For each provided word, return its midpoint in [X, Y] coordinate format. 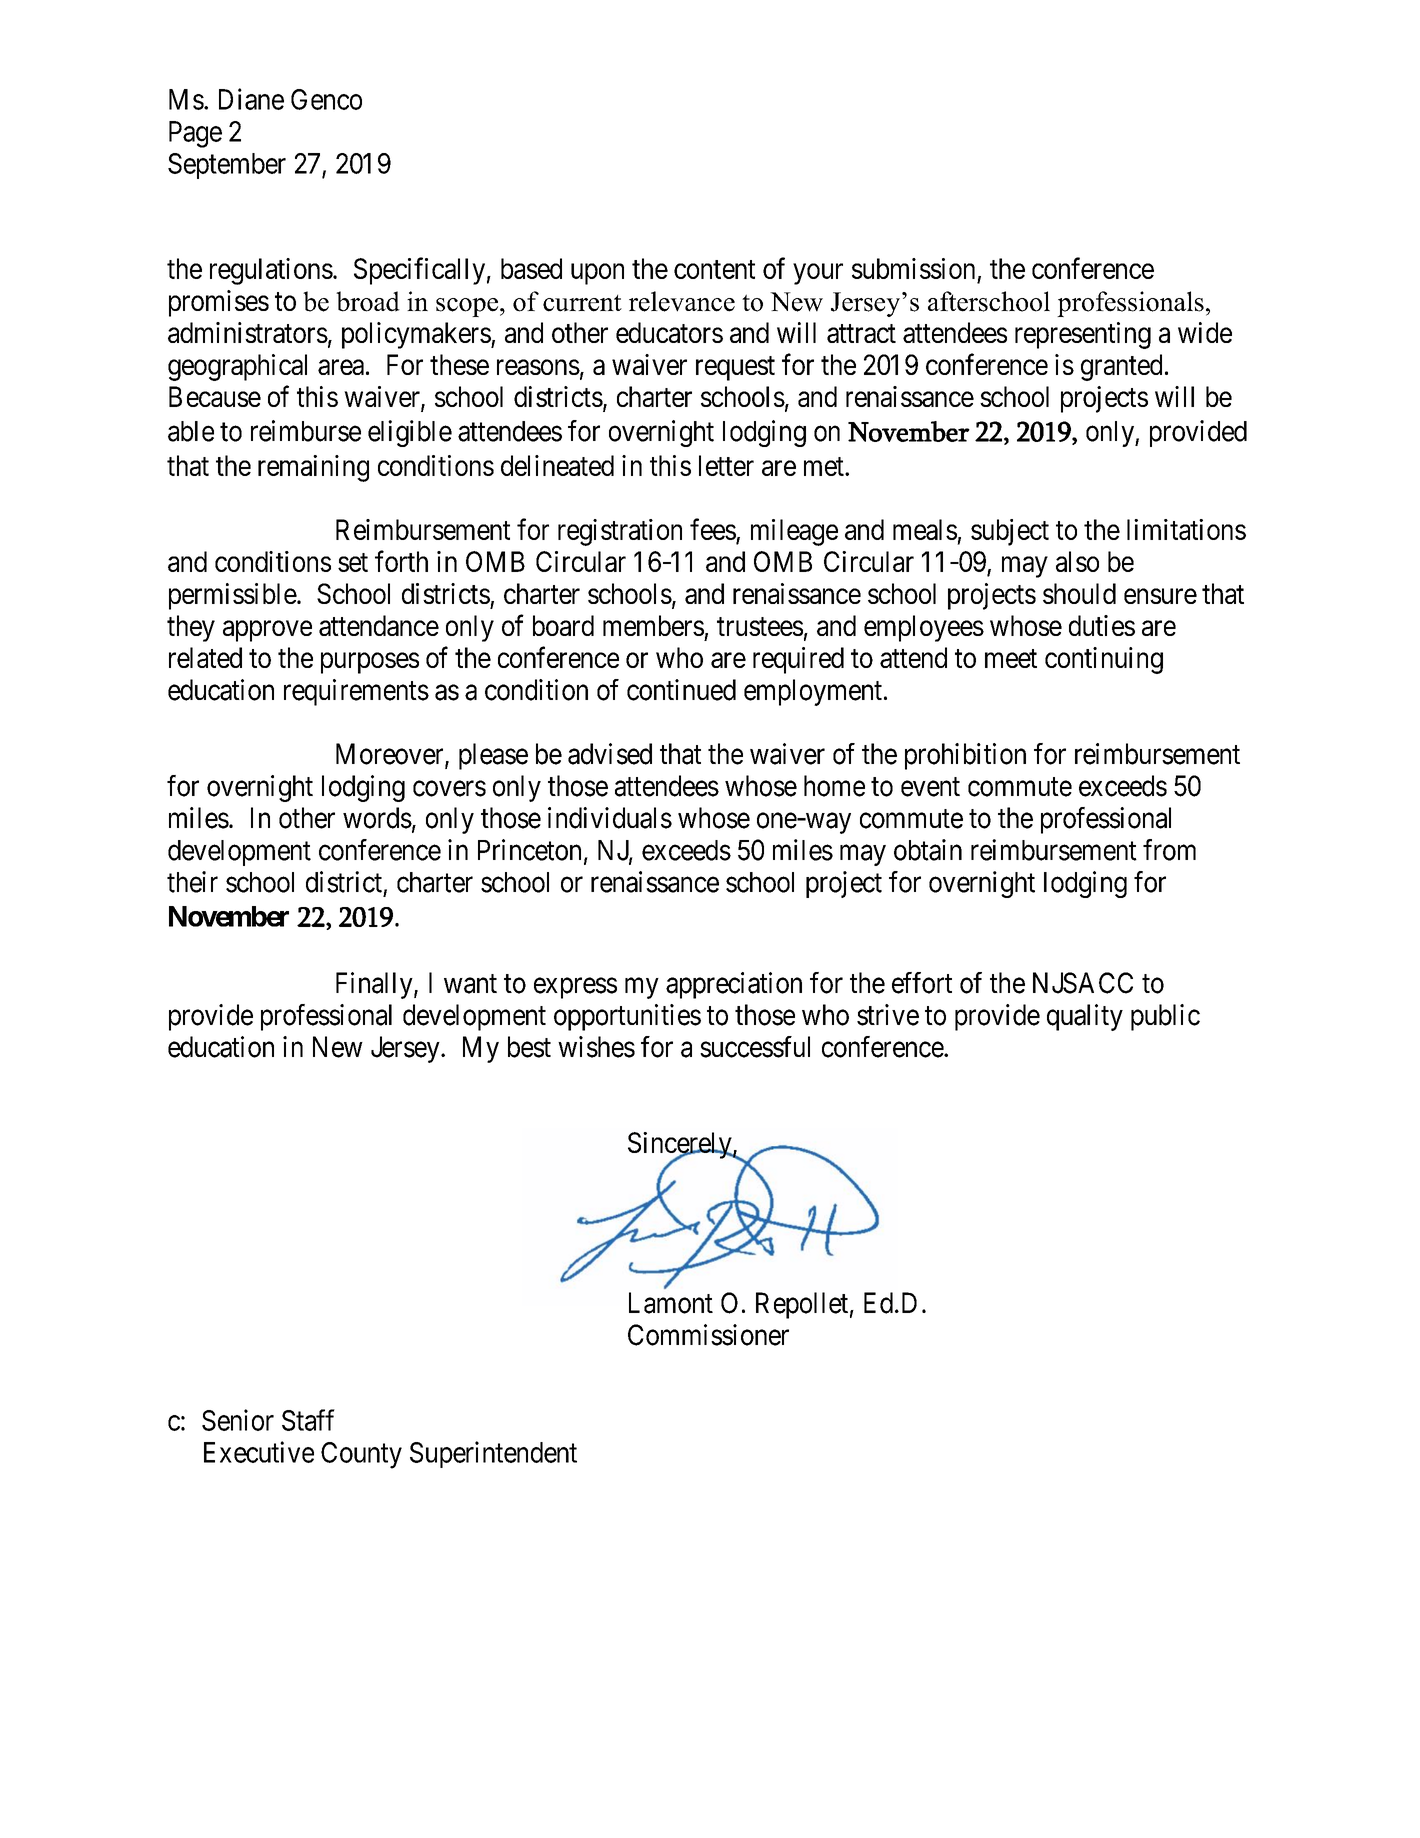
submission [913, 268]
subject [1010, 532]
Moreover [391, 755]
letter [726, 465]
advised [610, 754]
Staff [308, 1420]
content [714, 269]
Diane [251, 99]
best [529, 1047]
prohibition [965, 756]
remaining [313, 468]
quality [1085, 1017]
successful [755, 1047]
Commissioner [708, 1335]
